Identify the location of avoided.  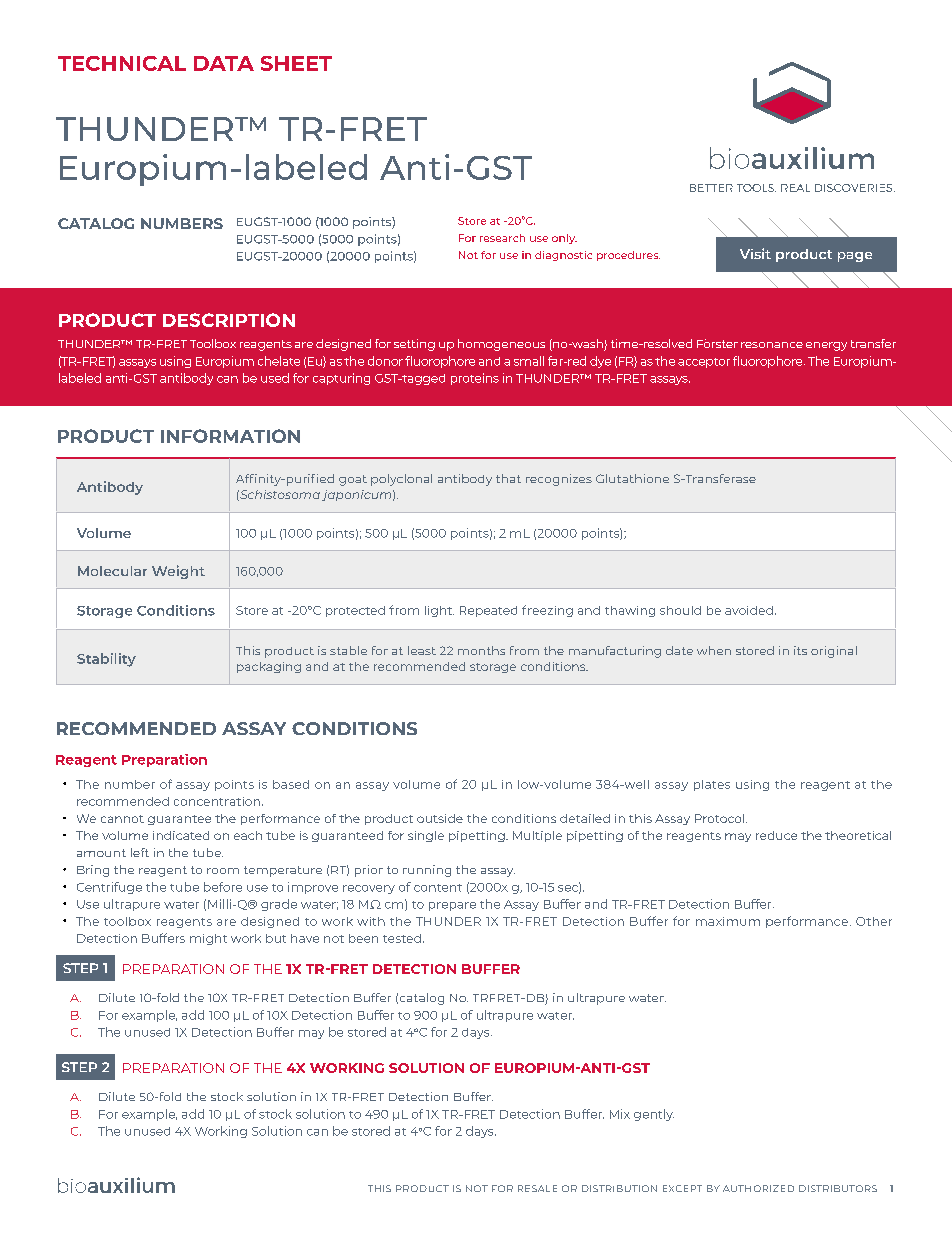
(749, 610).
